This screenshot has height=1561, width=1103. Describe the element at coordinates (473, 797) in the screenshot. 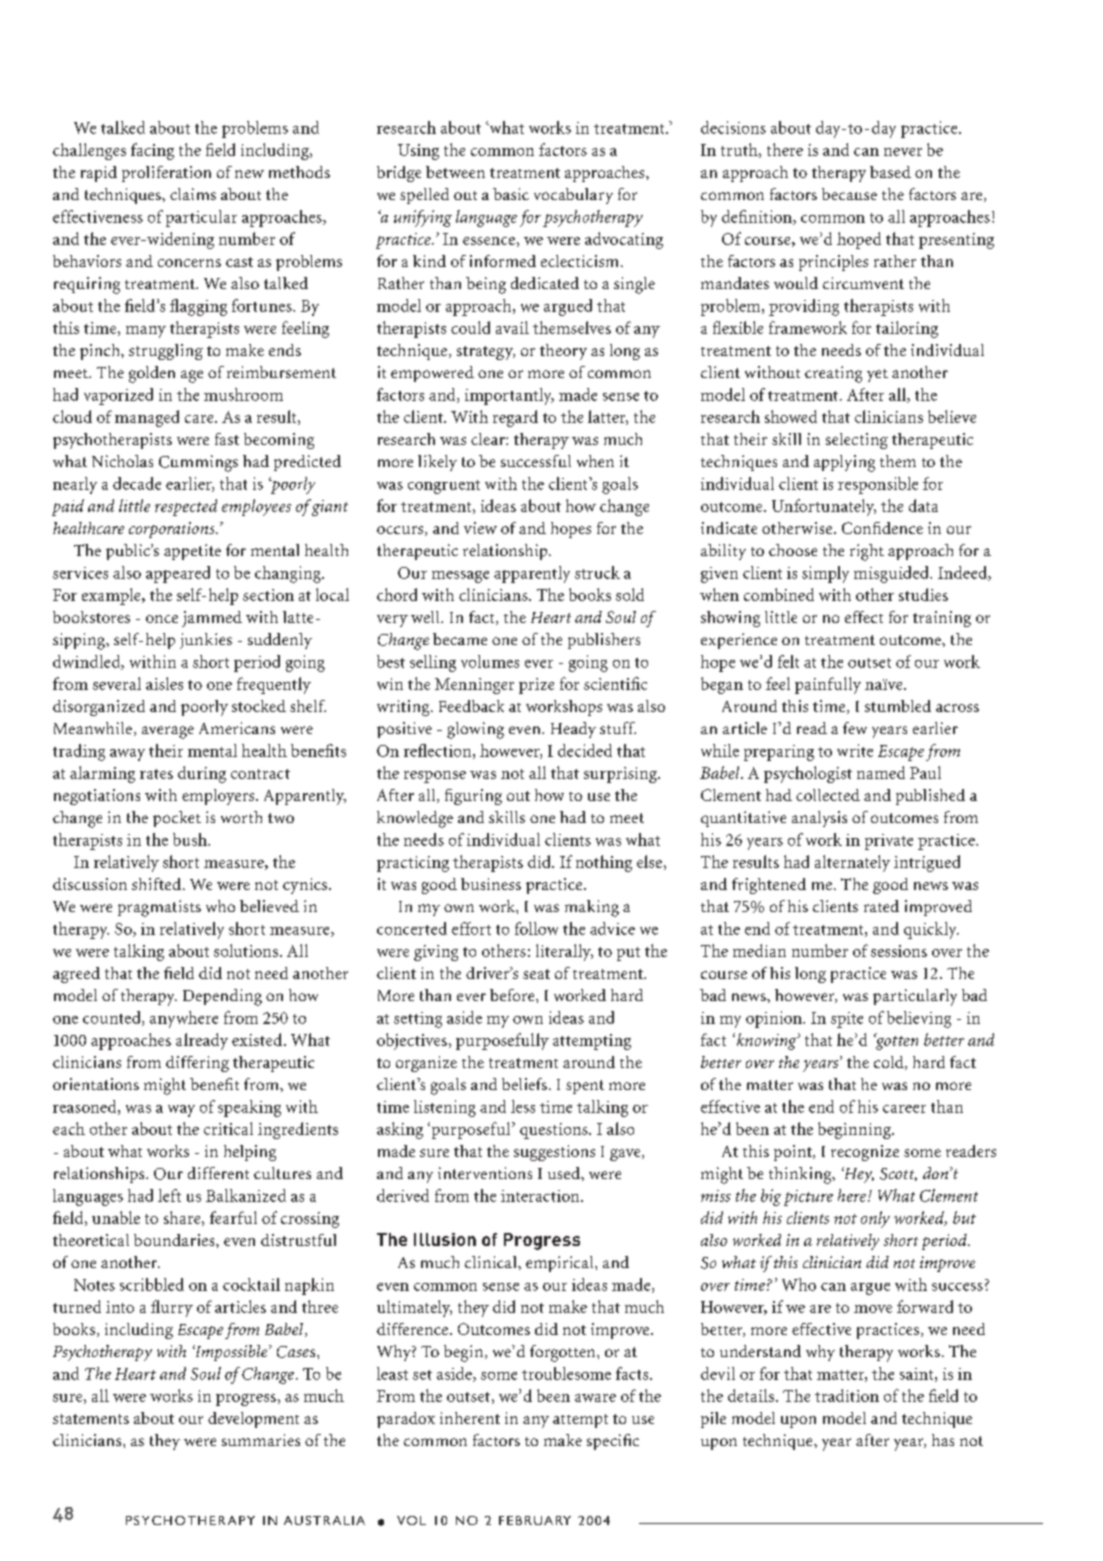

I see `figuring` at that location.
